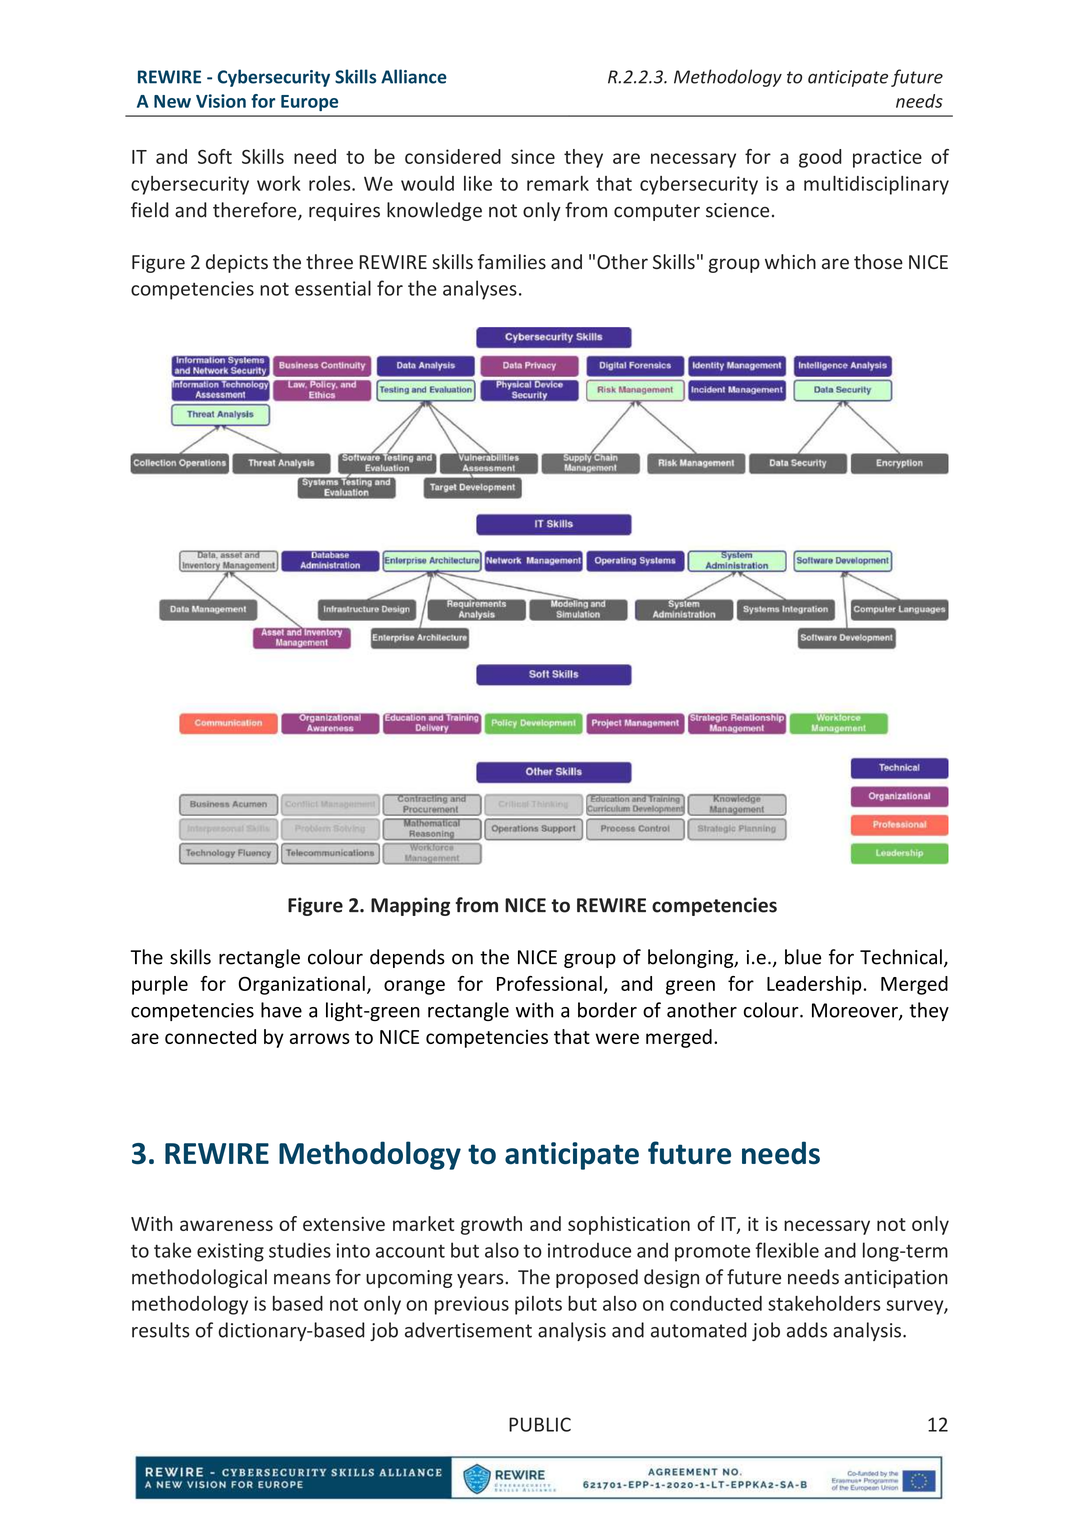  Describe the element at coordinates (540, 1424) in the screenshot. I see `PUBLIC` at that location.
